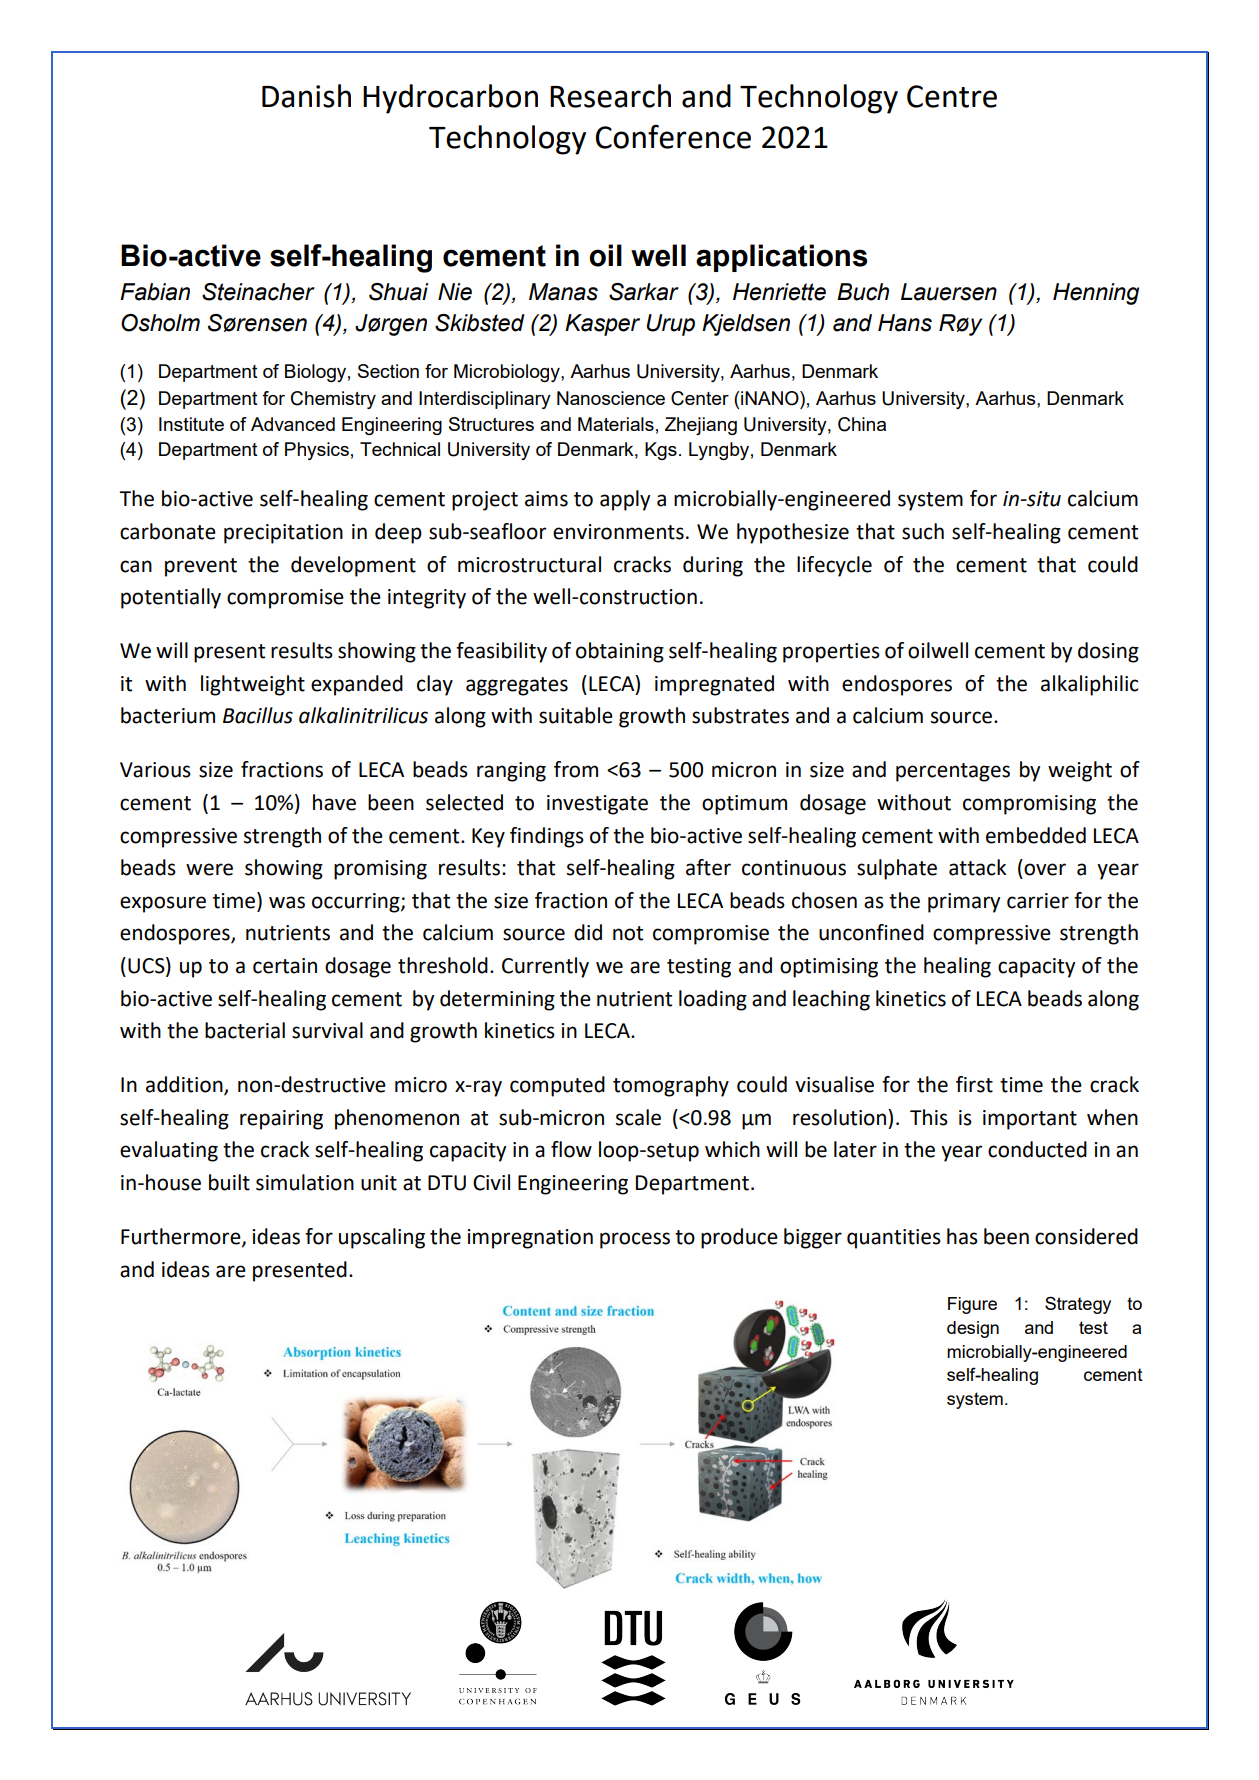 Image resolution: width=1259 pixels, height=1780 pixels. I want to click on Figure, so click(972, 1305).
